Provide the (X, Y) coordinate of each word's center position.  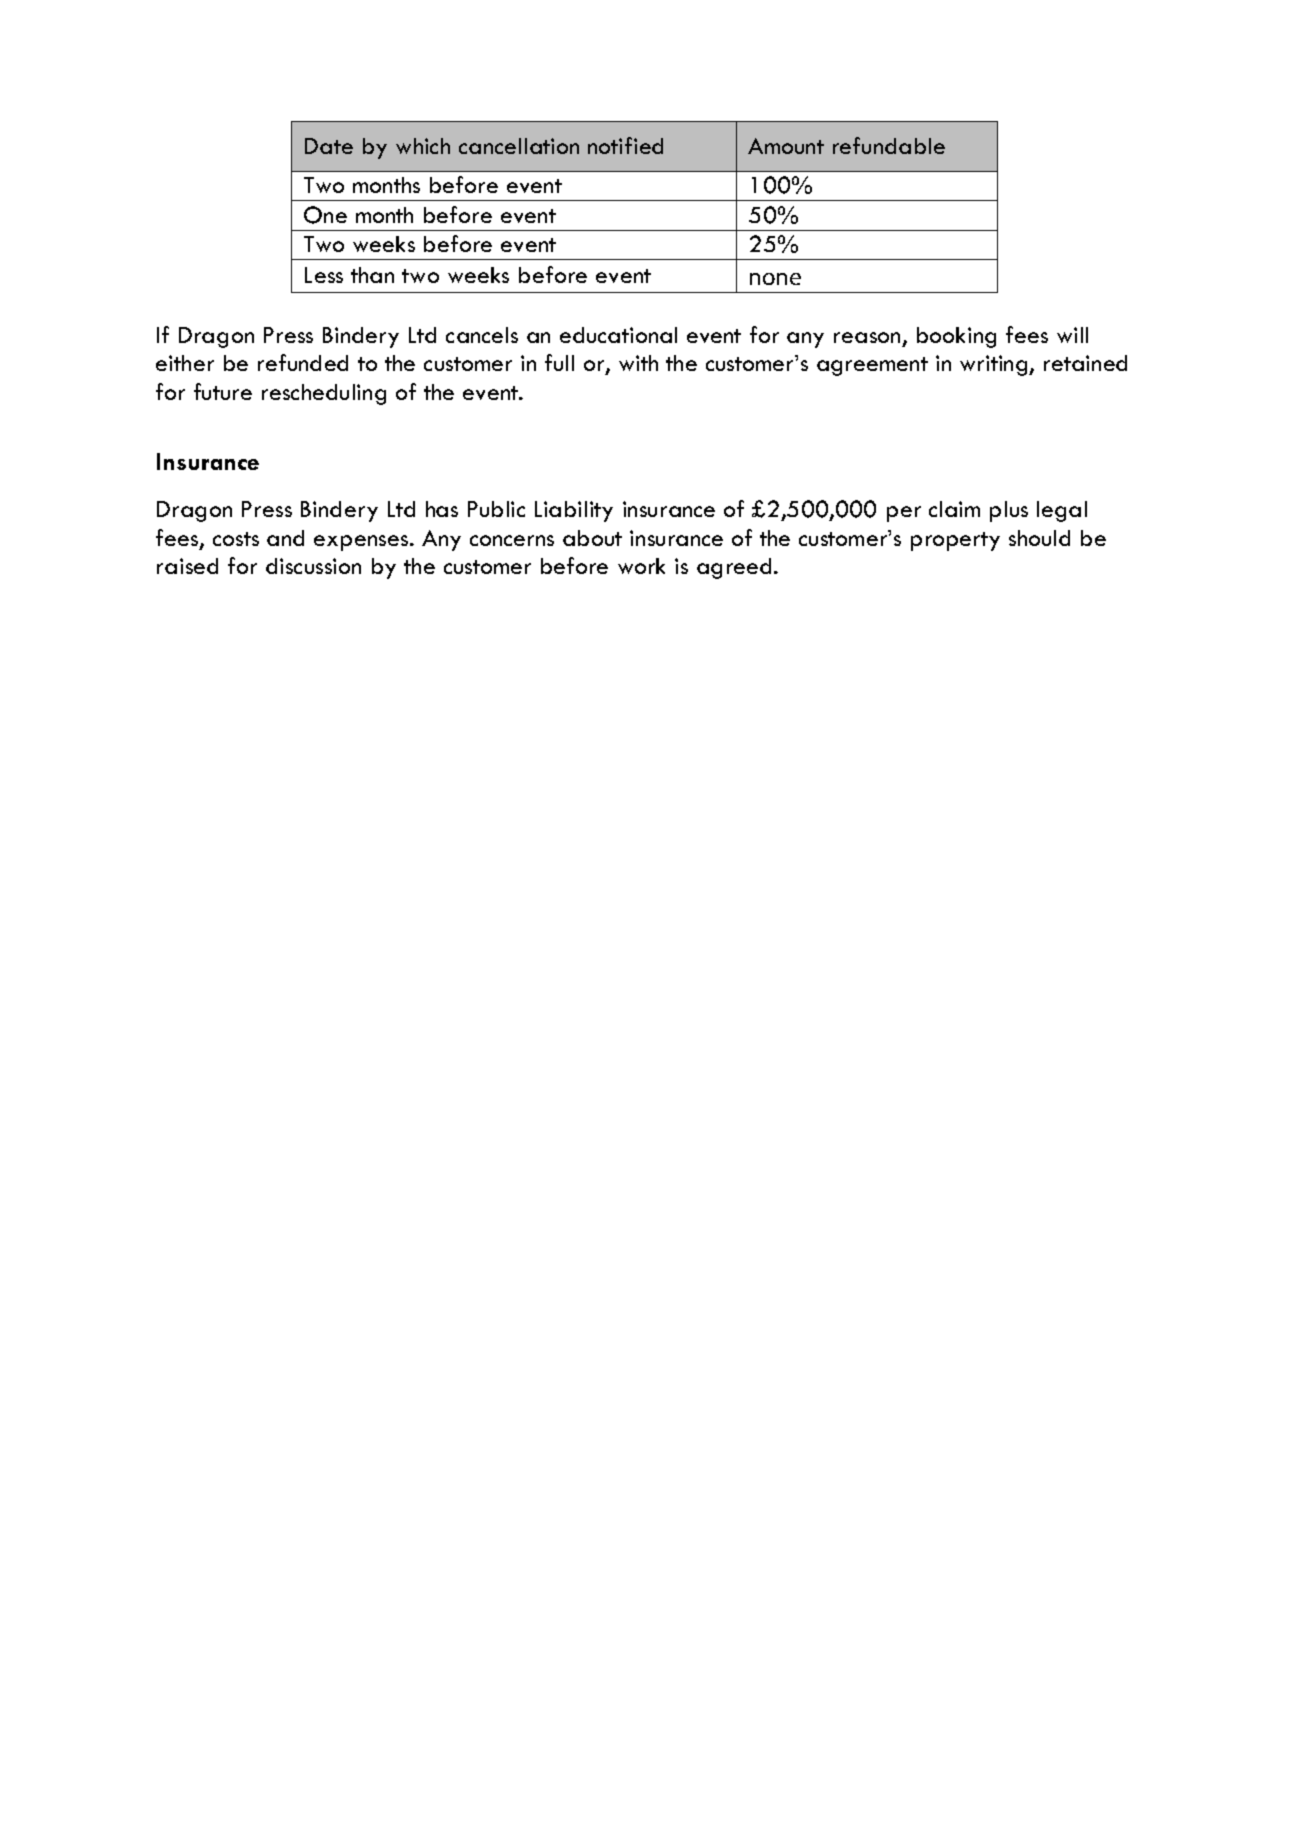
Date (329, 146)
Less (324, 275)
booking (956, 337)
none (775, 279)
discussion (313, 566)
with (638, 363)
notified (625, 145)
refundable (889, 145)
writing (995, 365)
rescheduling (324, 394)
